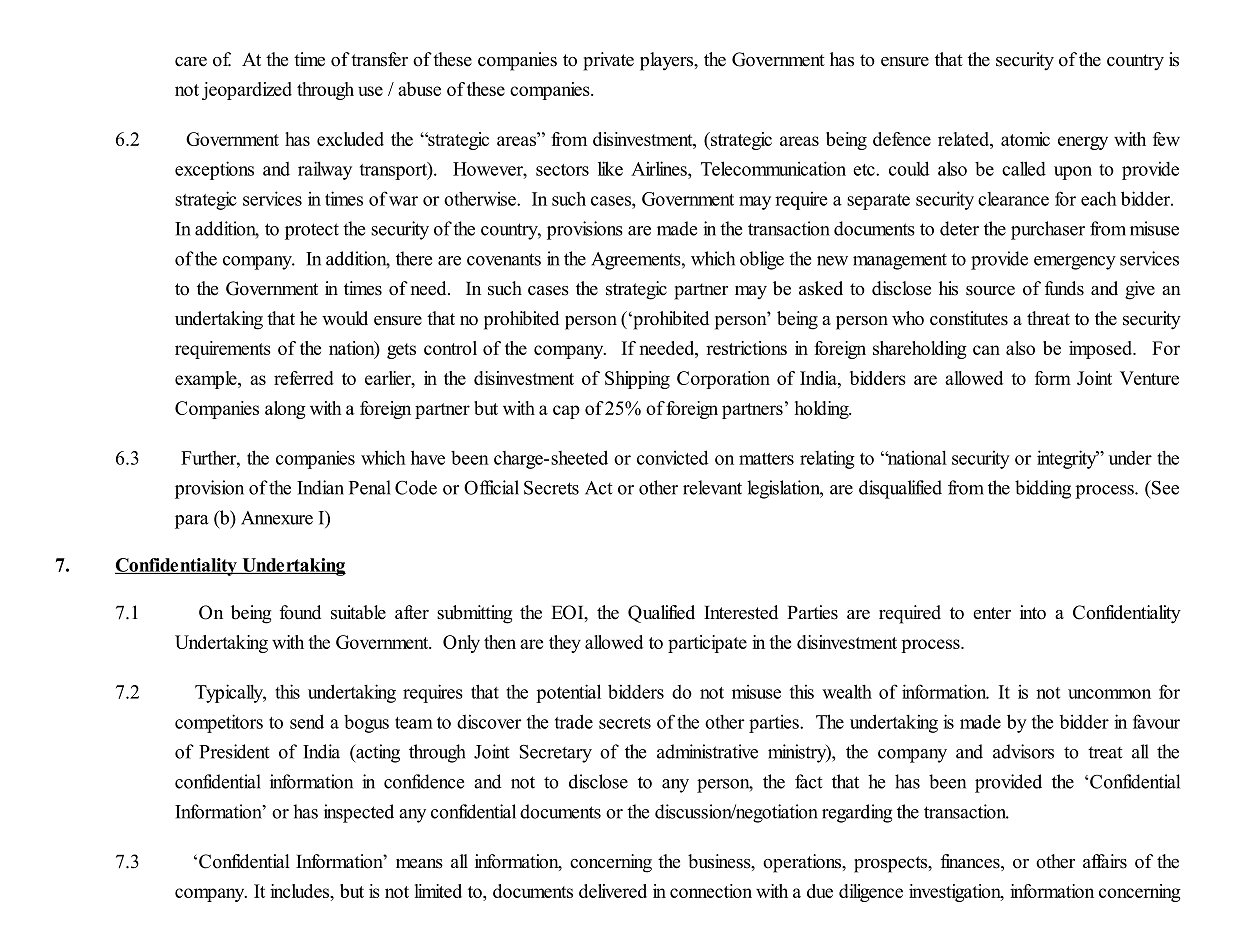 The image size is (1233, 952). What do you see at coordinates (667, 61) in the image?
I see `players` at bounding box center [667, 61].
